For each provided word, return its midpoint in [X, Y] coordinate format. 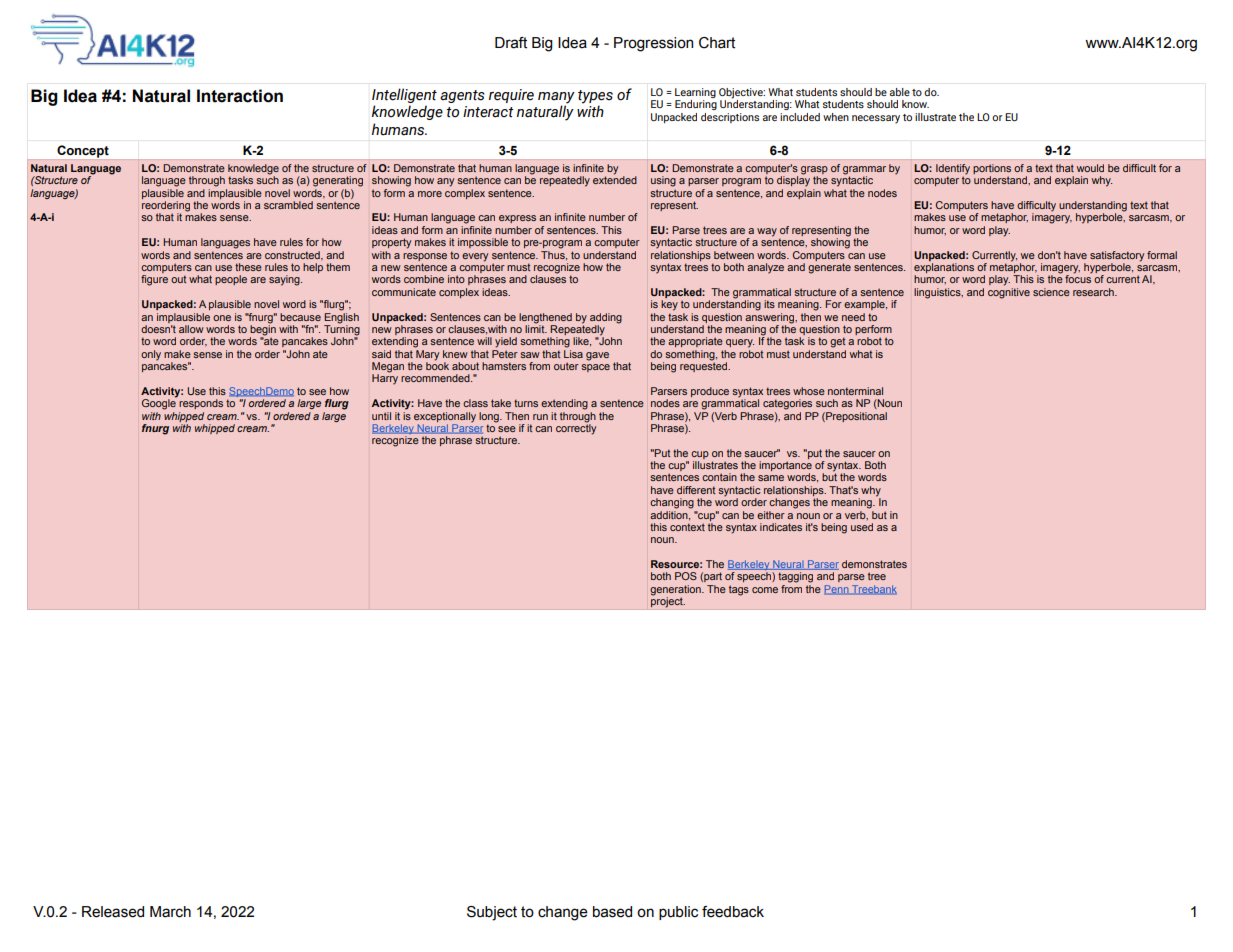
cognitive [1009, 292]
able [900, 92]
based [612, 912]
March [170, 912]
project [668, 601]
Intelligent [404, 95]
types [595, 97]
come [765, 590]
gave [597, 356]
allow [191, 329]
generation [676, 591]
